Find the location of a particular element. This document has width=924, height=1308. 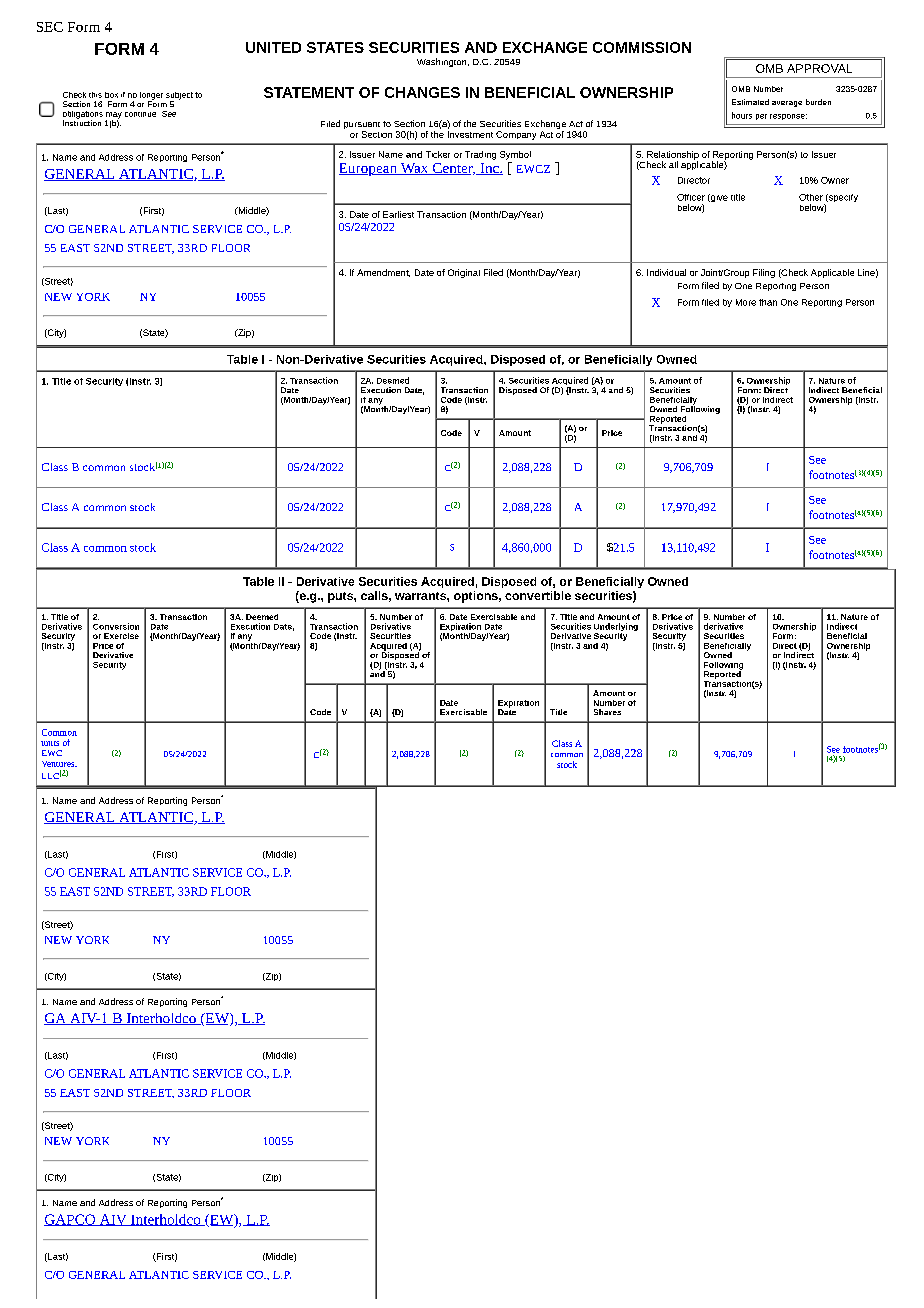

convertible is located at coordinates (538, 595).
